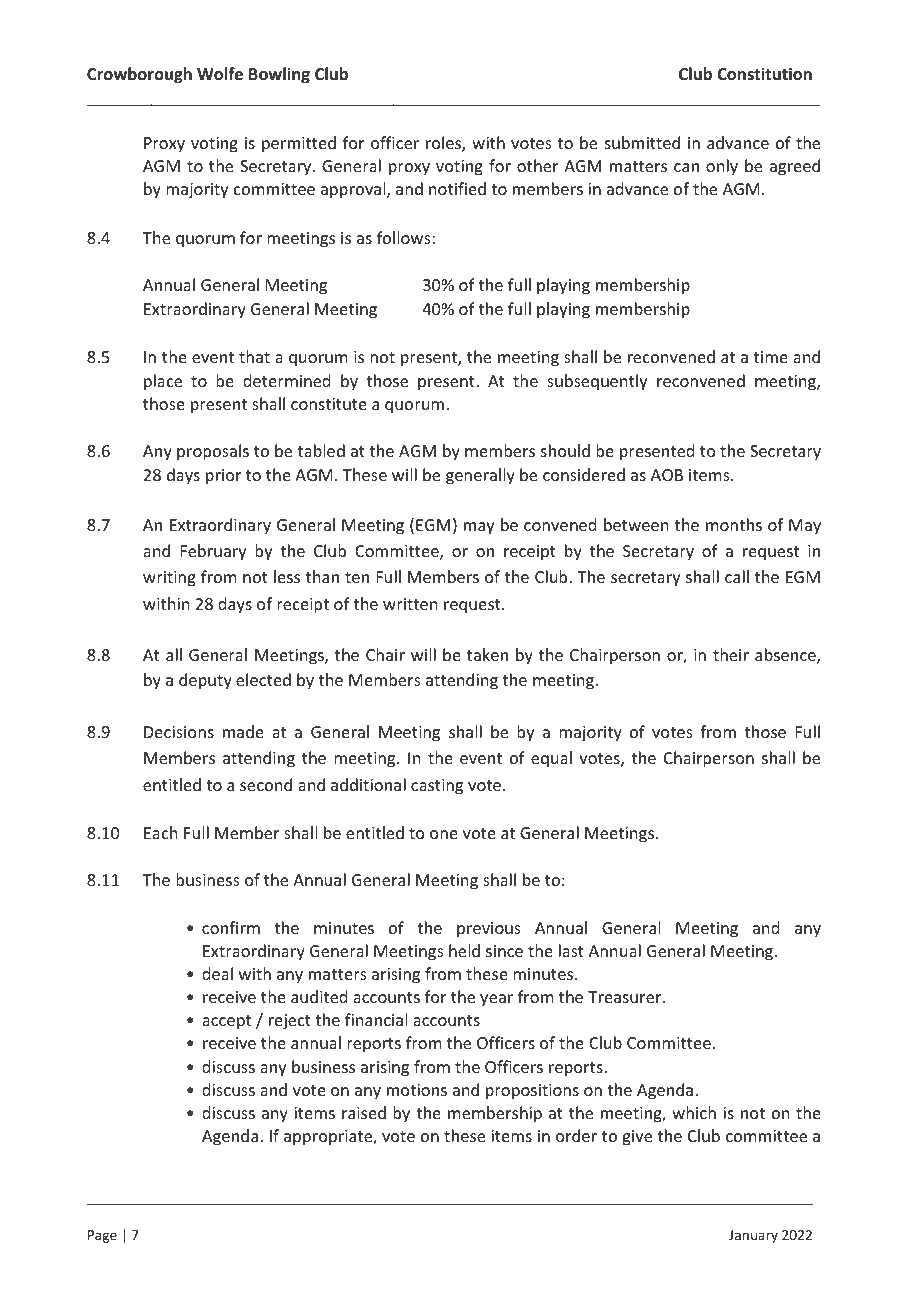 The width and height of the page is (924, 1308). What do you see at coordinates (329, 404) in the page?
I see `constitute` at bounding box center [329, 404].
